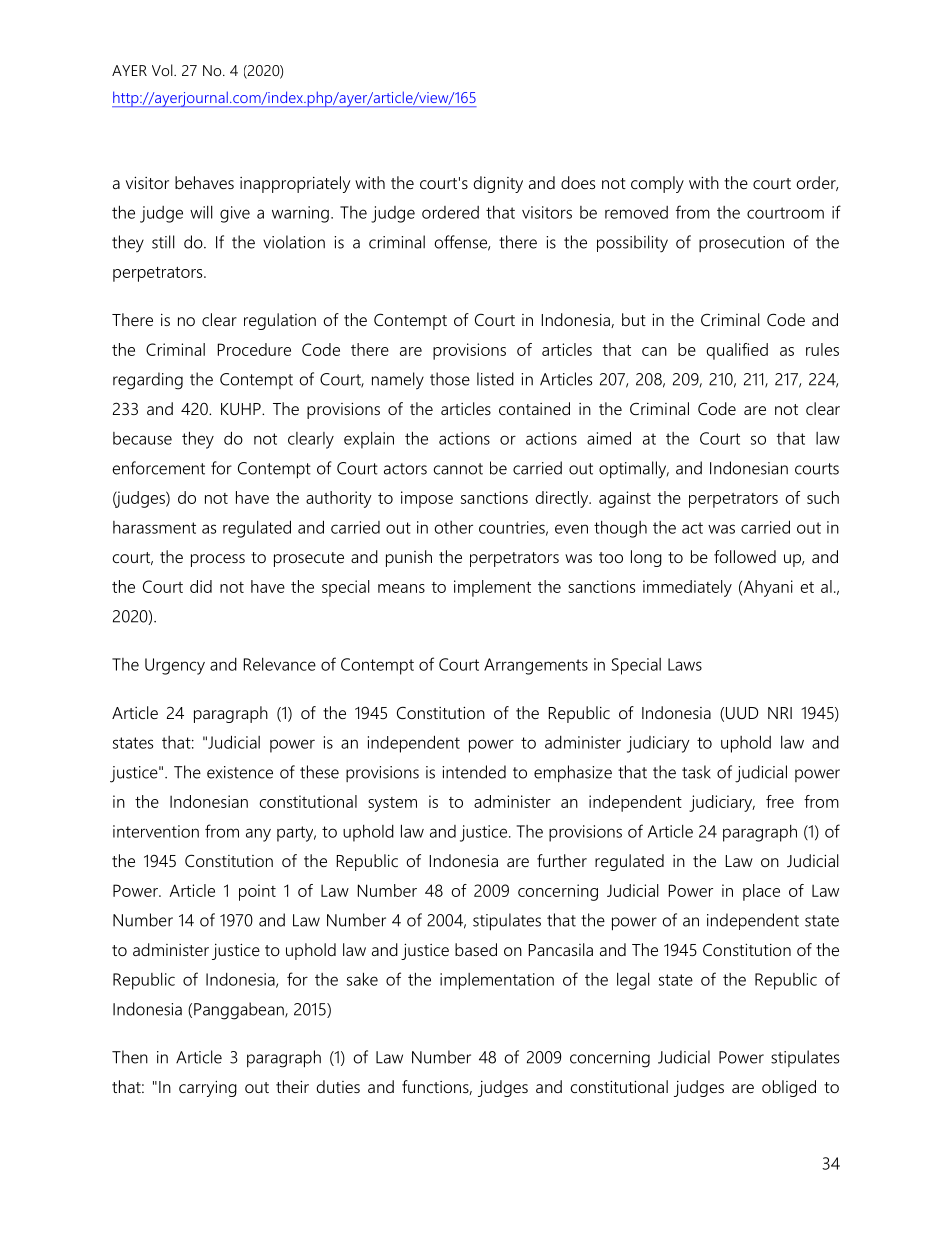 This screenshot has width=952, height=1233. I want to click on because, so click(142, 438).
